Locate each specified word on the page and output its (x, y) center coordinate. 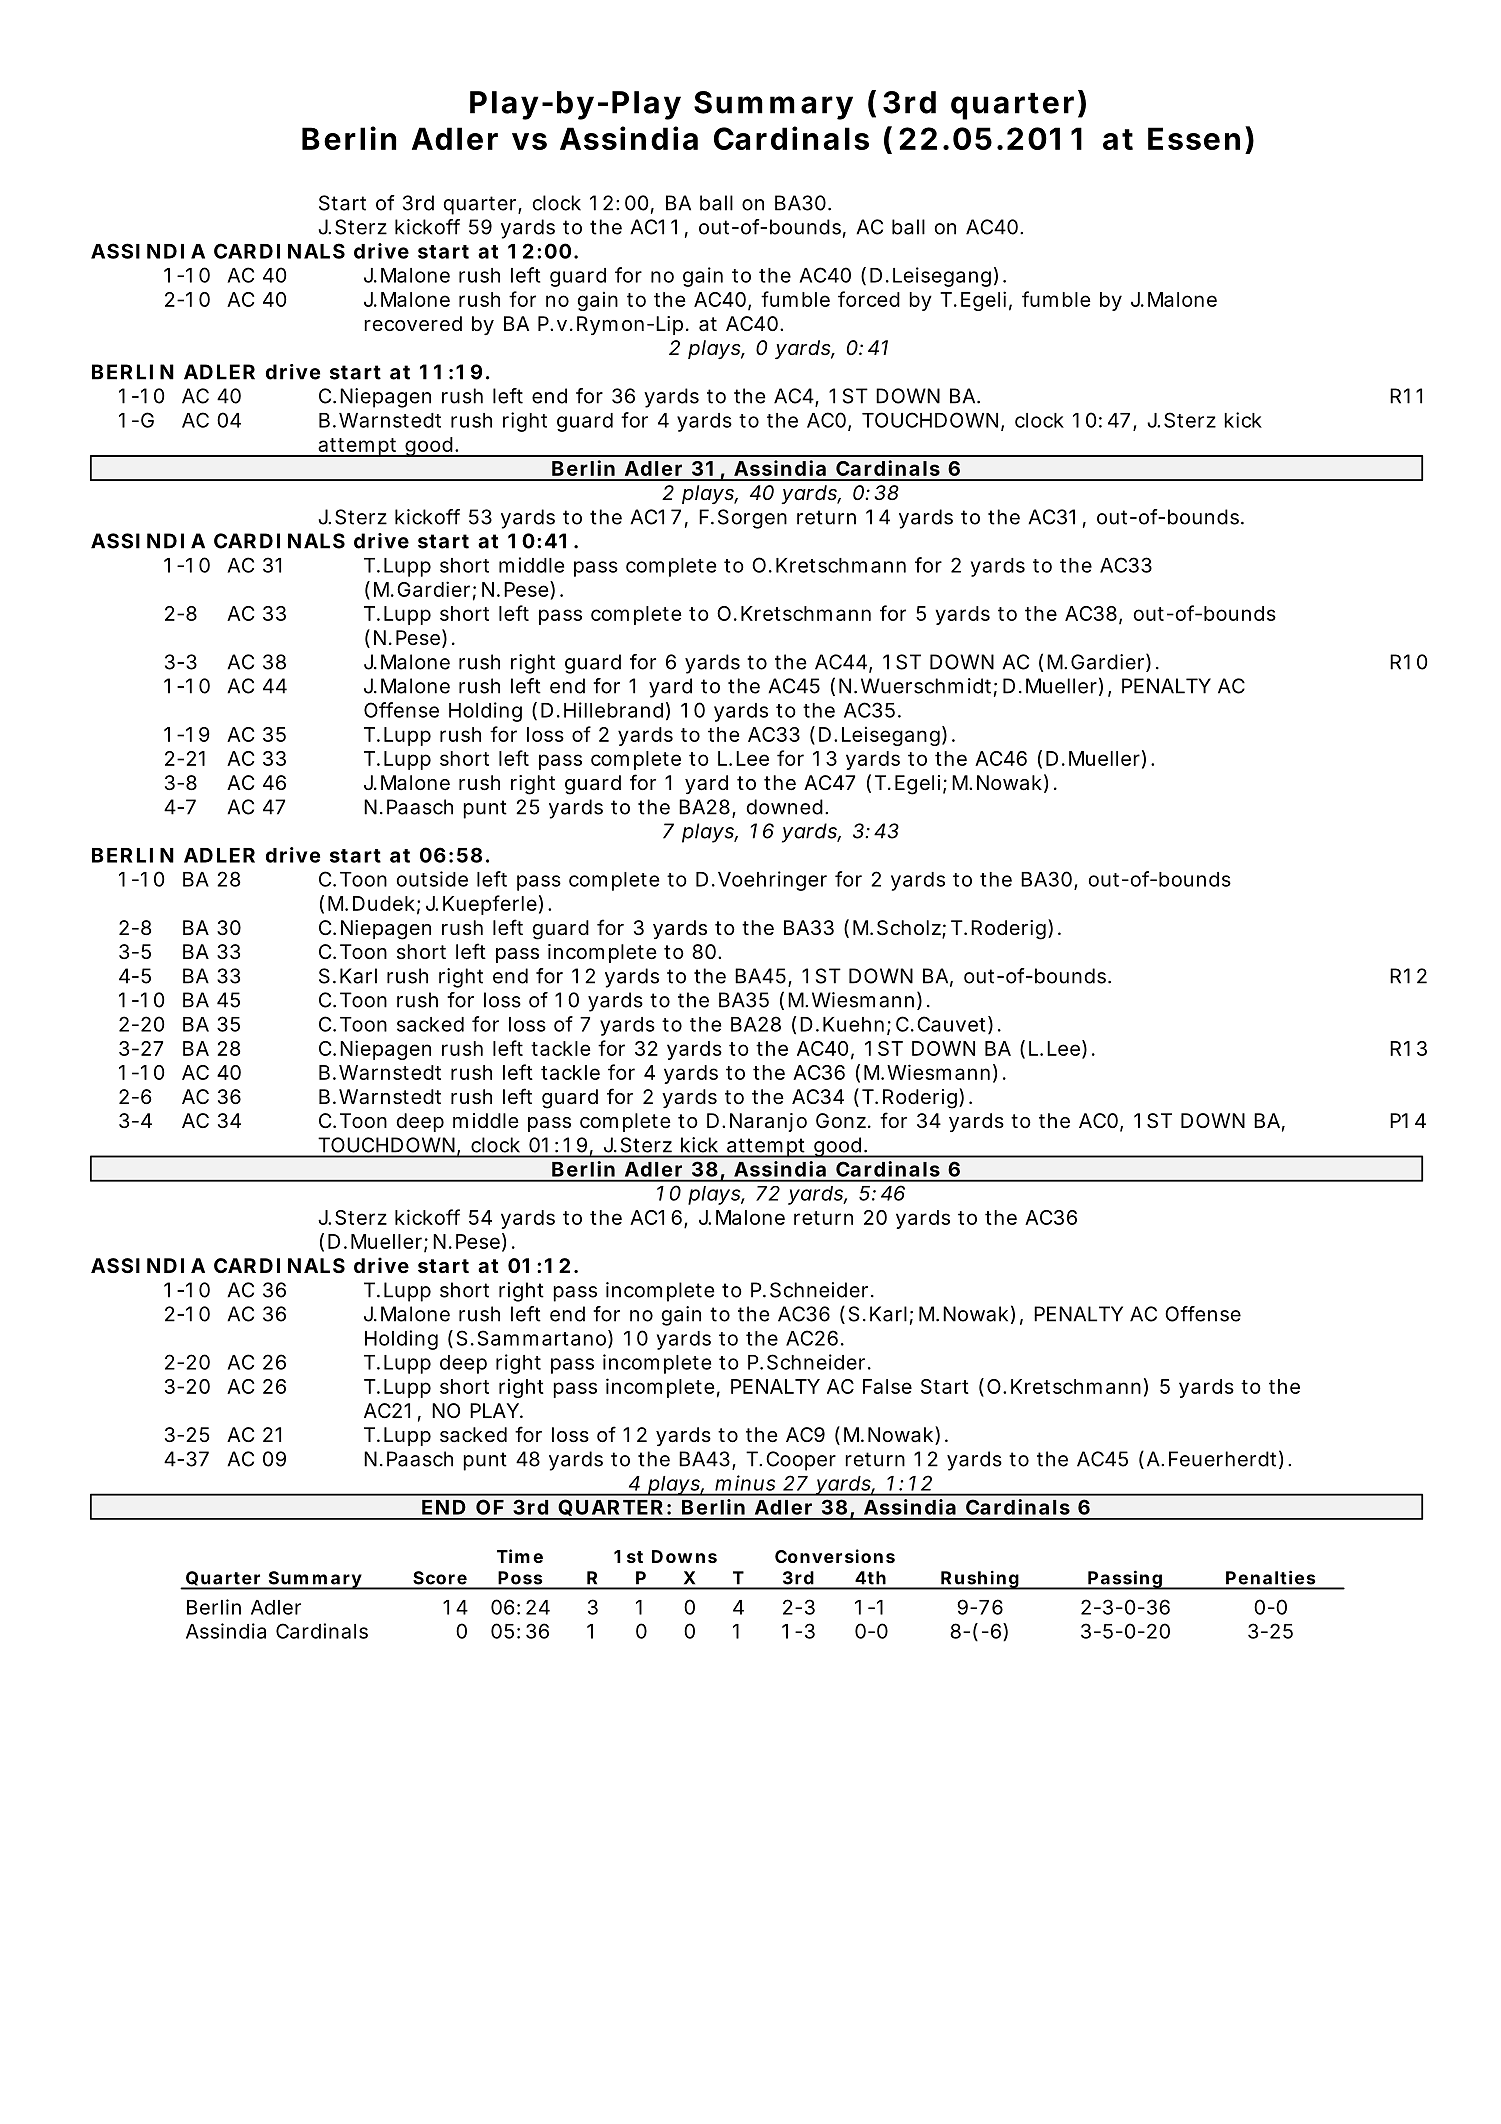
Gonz (843, 1120)
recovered (413, 324)
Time (520, 1556)
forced (869, 299)
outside (432, 879)
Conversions (835, 1556)
